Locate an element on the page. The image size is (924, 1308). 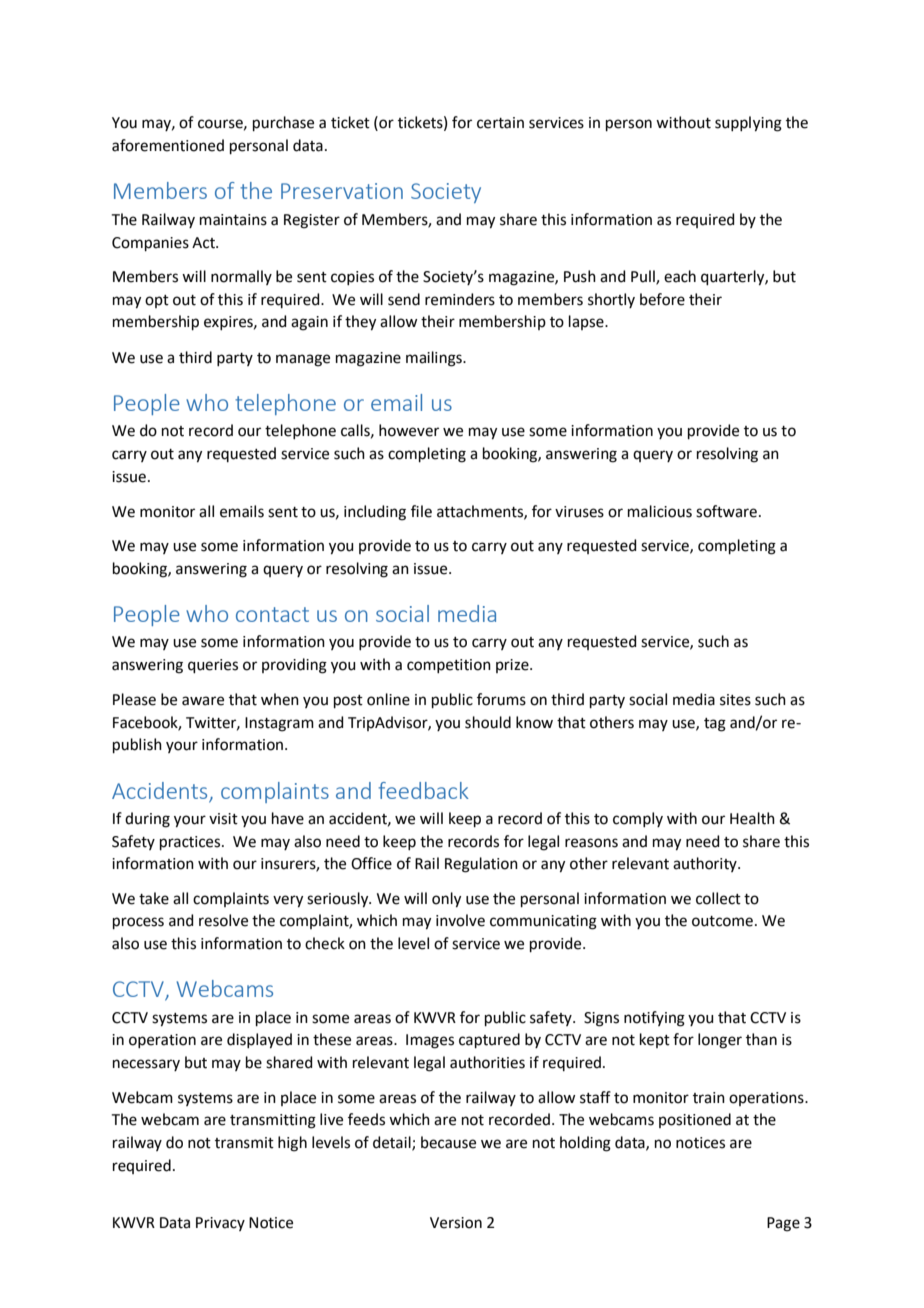
certain is located at coordinates (500, 123).
